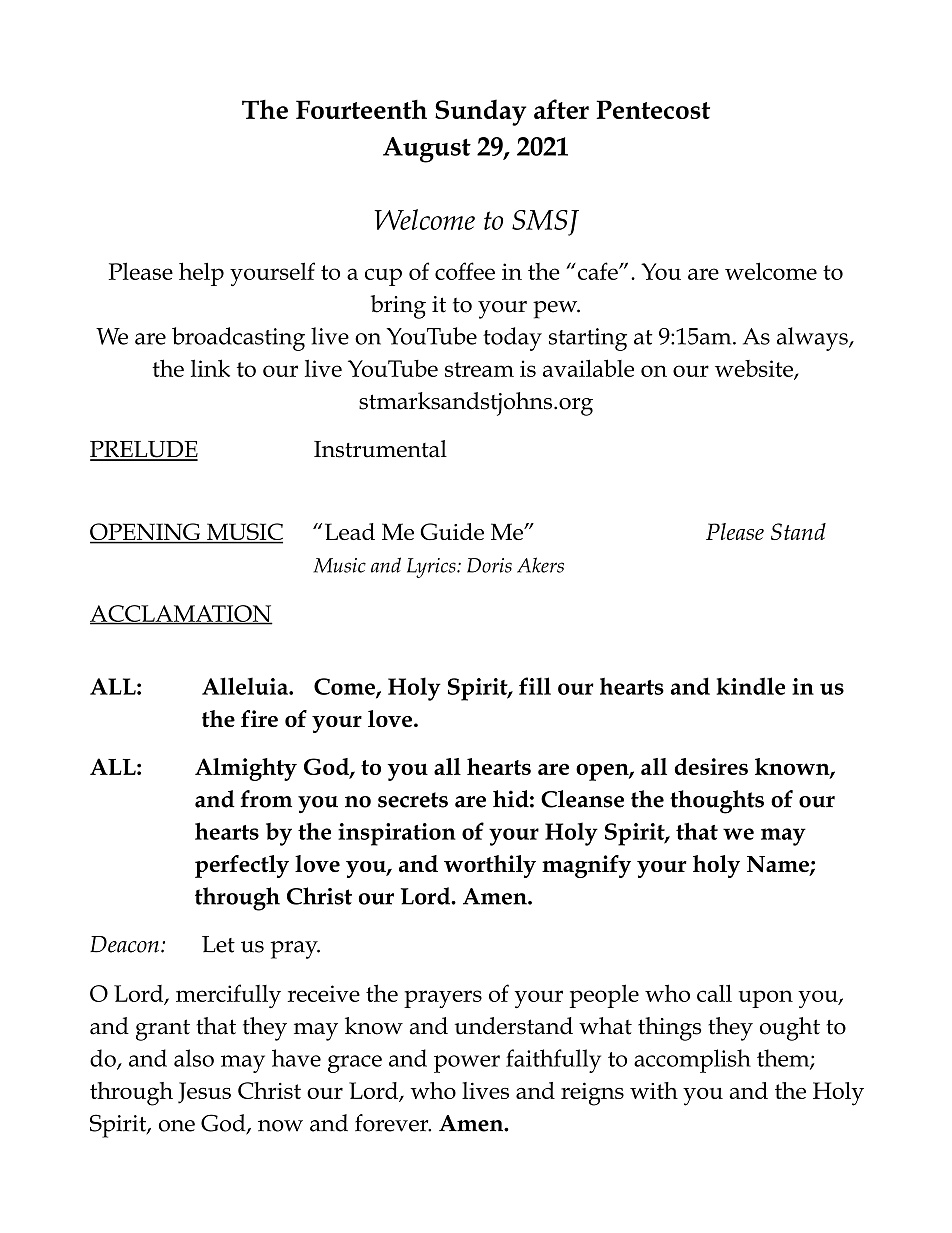 The image size is (952, 1233). Describe the element at coordinates (246, 769) in the screenshot. I see `Almighty` at that location.
